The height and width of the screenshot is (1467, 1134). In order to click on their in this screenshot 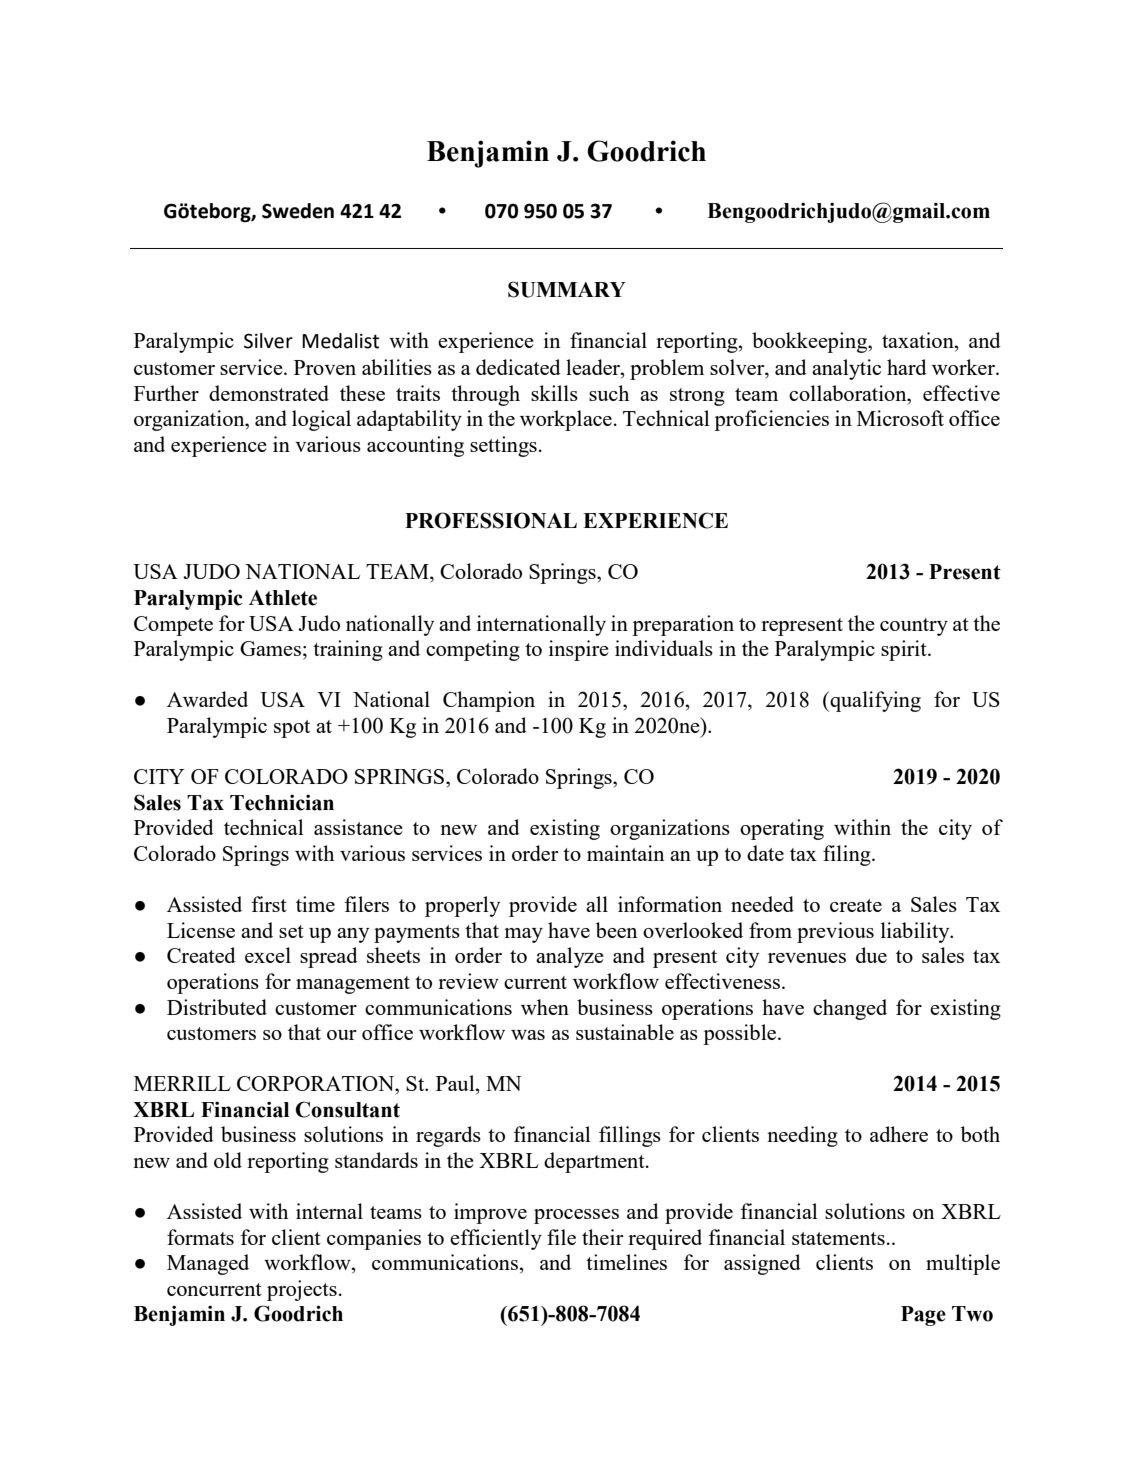, I will do `click(603, 1237)`.
